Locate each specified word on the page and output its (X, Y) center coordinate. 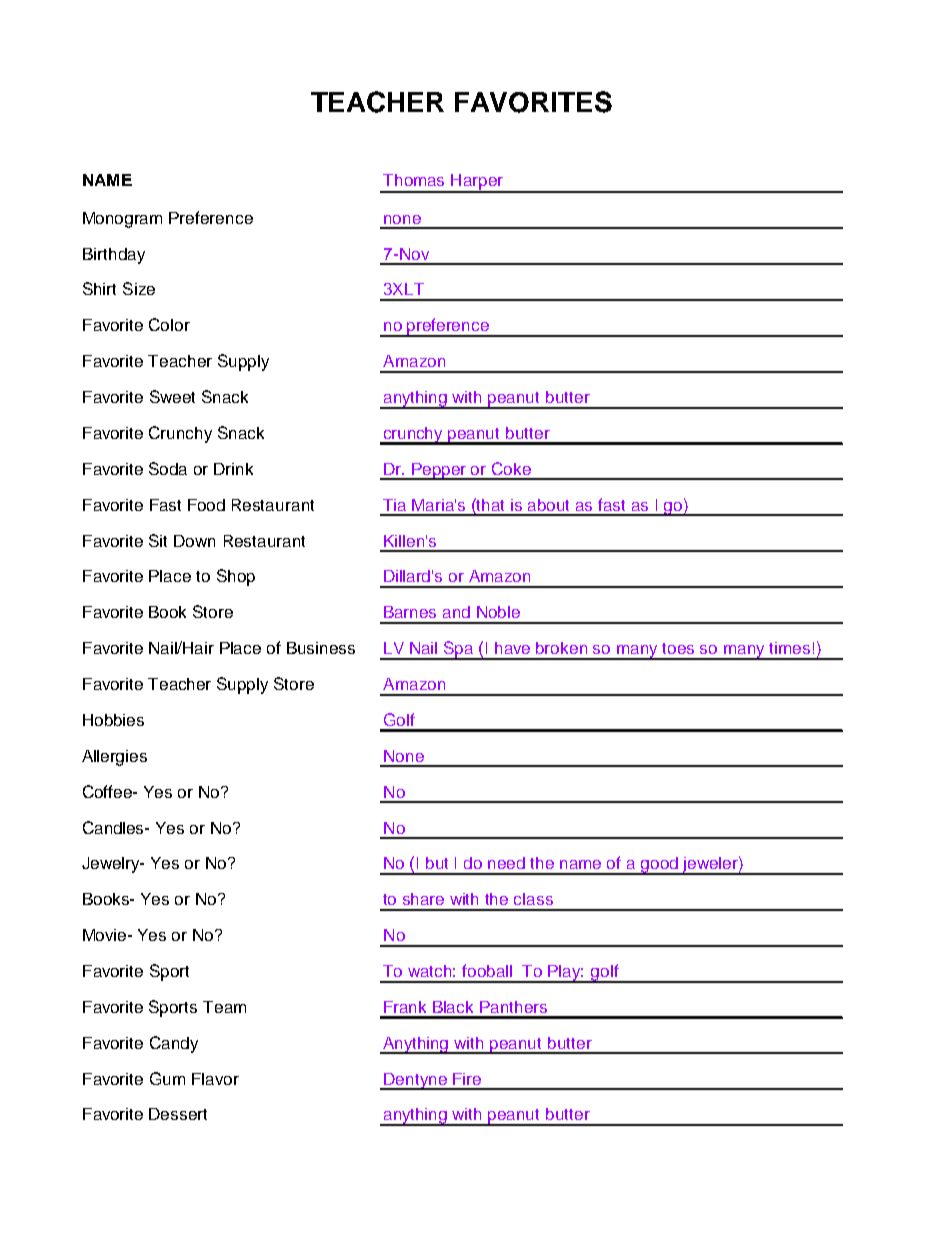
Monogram (122, 220)
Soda (168, 468)
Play (565, 974)
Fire (467, 1079)
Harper (477, 183)
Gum (167, 1078)
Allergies (114, 758)
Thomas (413, 180)
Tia (394, 505)
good (660, 866)
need (506, 863)
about (548, 505)
